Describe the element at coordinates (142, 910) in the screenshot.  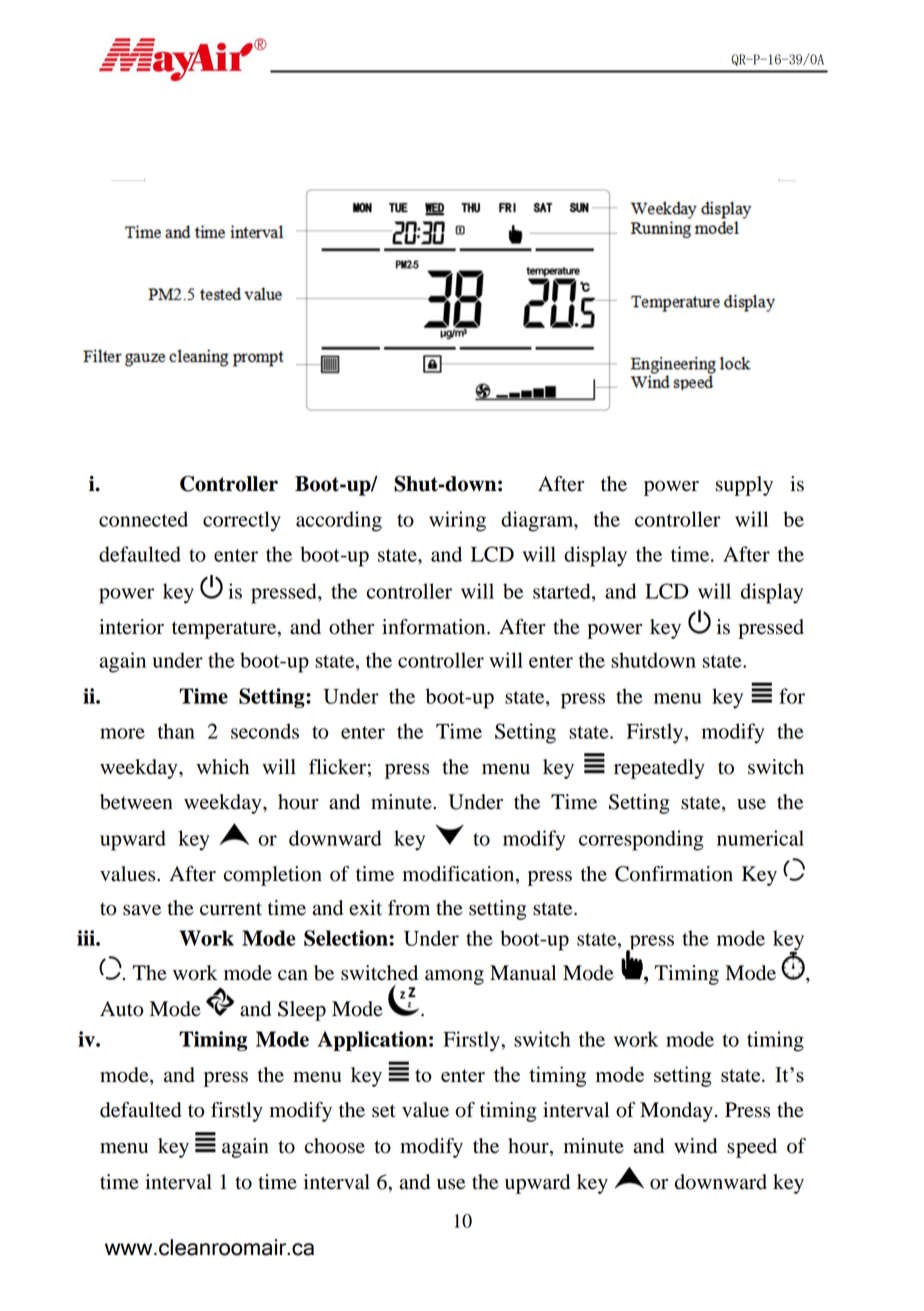
I see `save` at that location.
